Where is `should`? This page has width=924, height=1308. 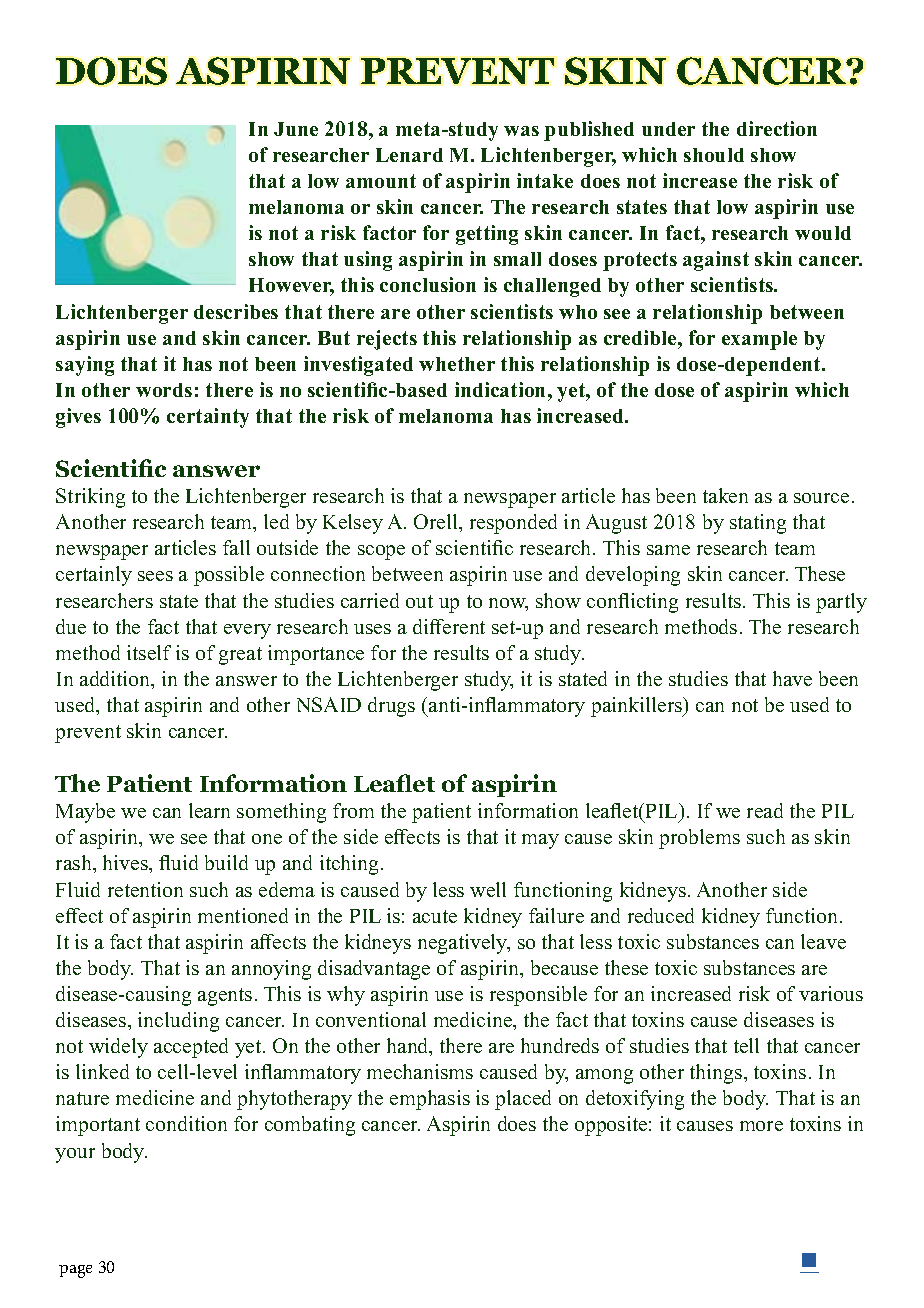 should is located at coordinates (714, 155).
